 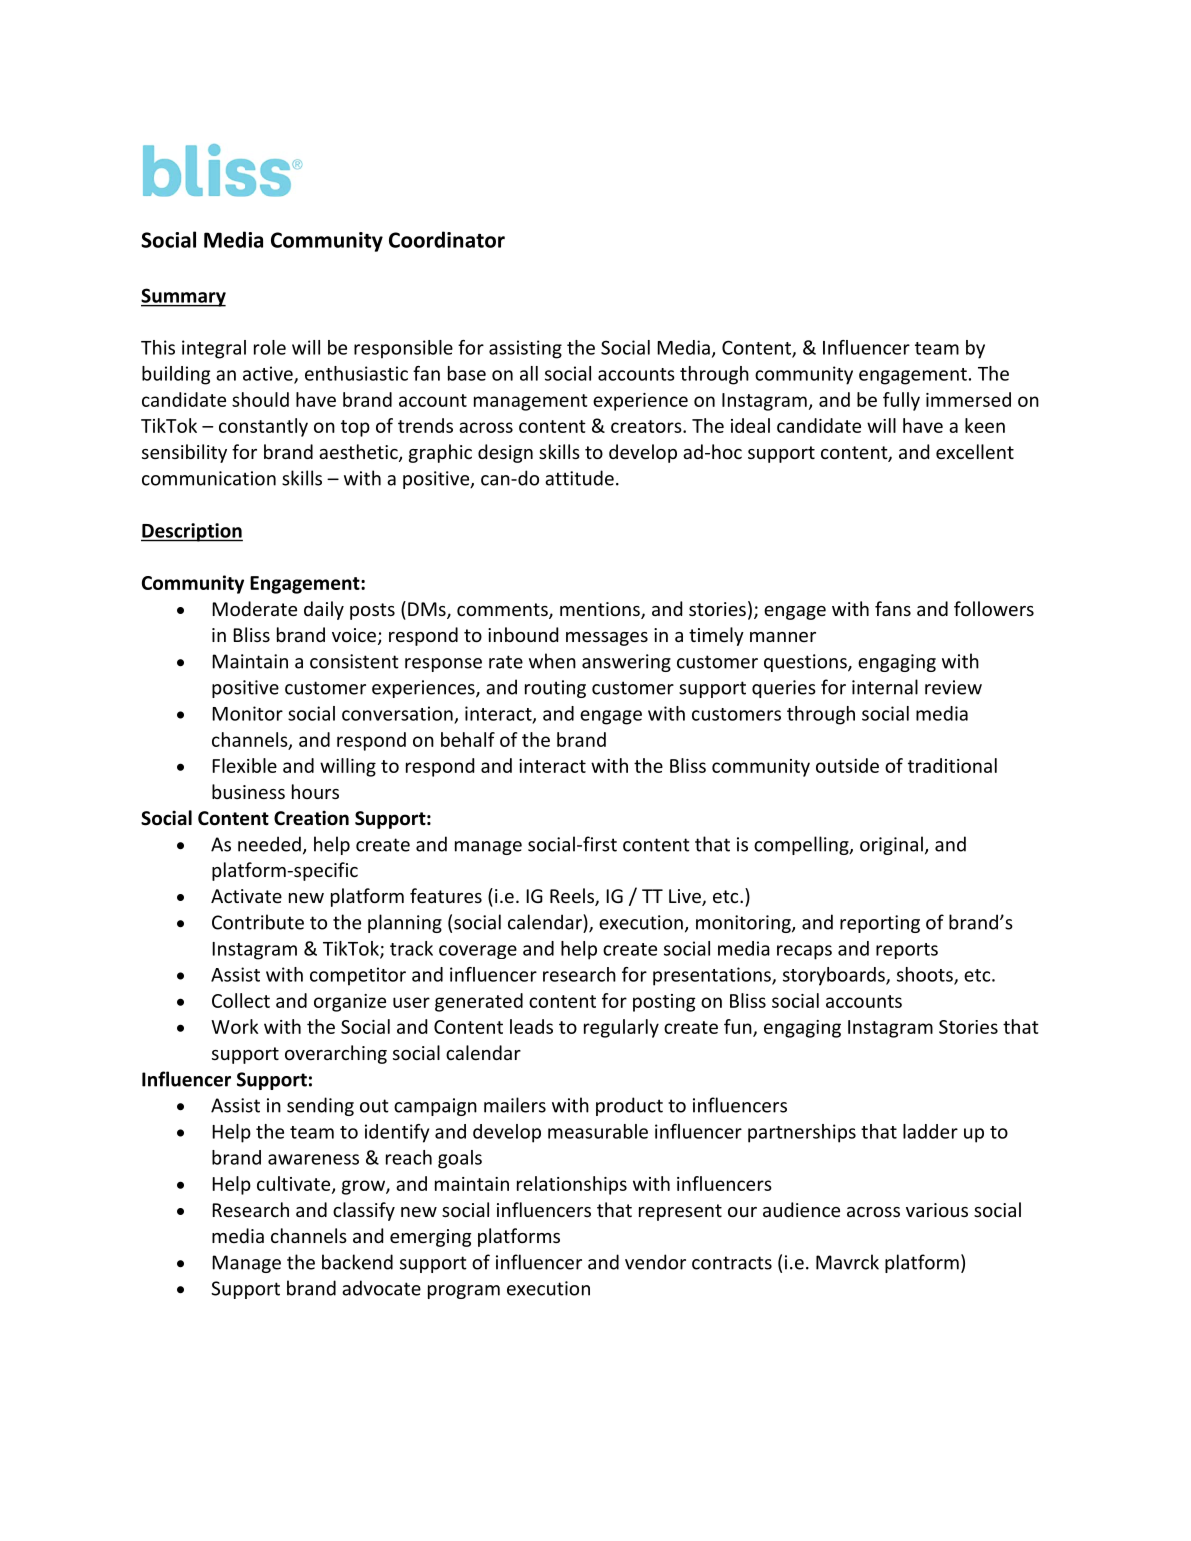 What do you see at coordinates (847, 765) in the document?
I see `outside` at bounding box center [847, 765].
